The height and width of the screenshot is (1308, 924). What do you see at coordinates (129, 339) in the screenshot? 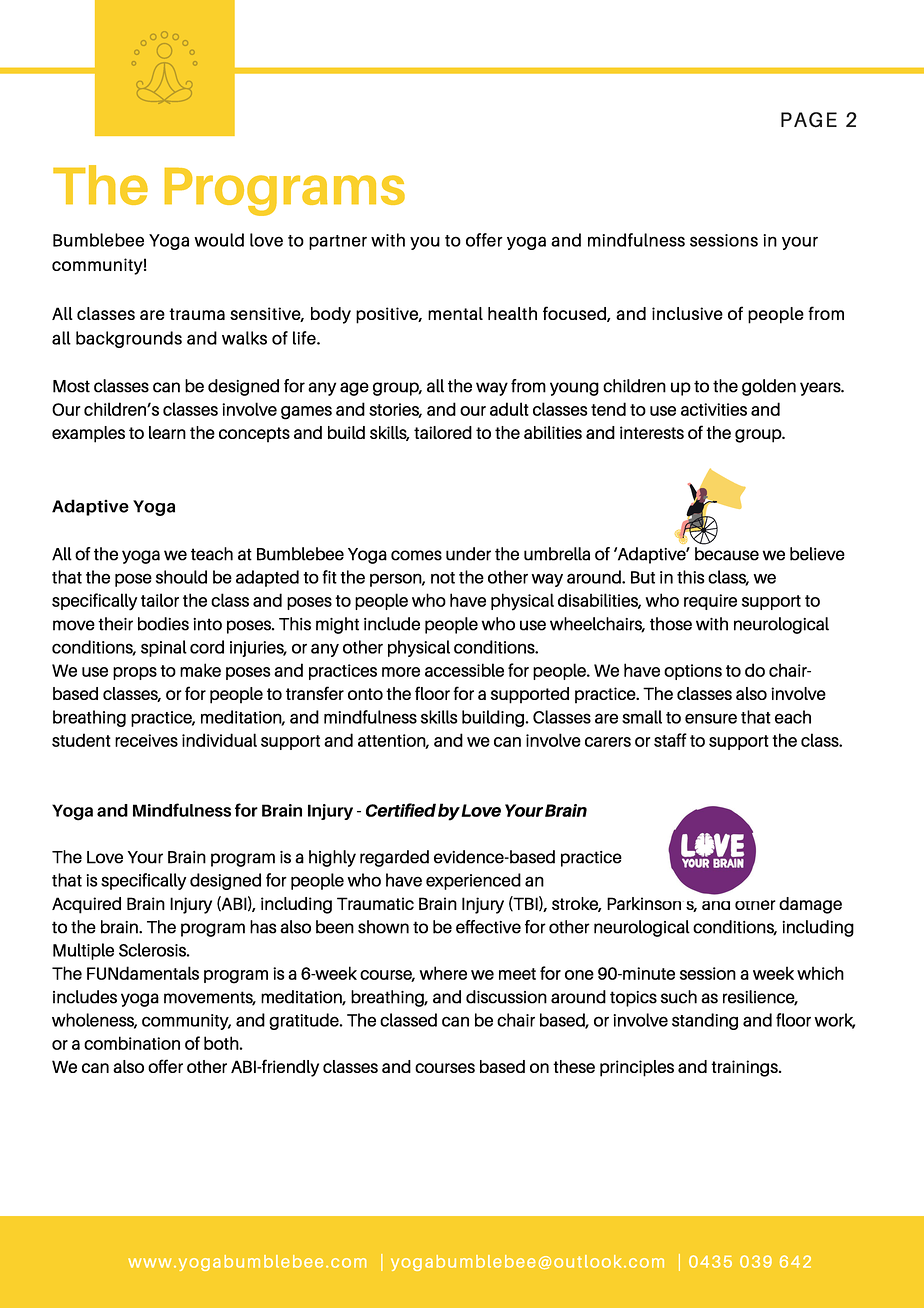
I see `backgrounds` at bounding box center [129, 339].
